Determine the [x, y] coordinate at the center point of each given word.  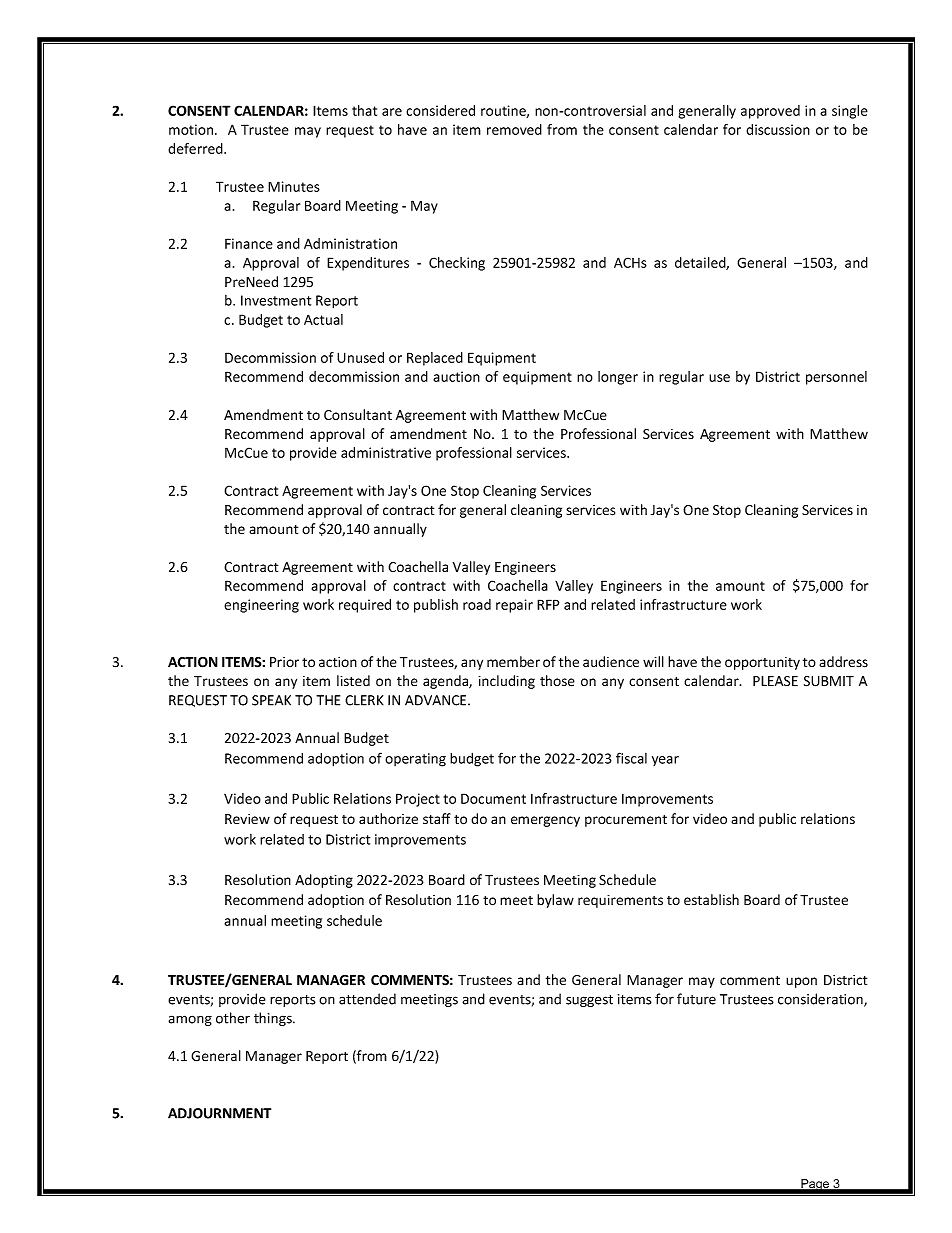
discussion [778, 129]
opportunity [762, 663]
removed [514, 129]
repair [514, 606]
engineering [261, 606]
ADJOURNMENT [219, 1113]
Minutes [294, 186]
